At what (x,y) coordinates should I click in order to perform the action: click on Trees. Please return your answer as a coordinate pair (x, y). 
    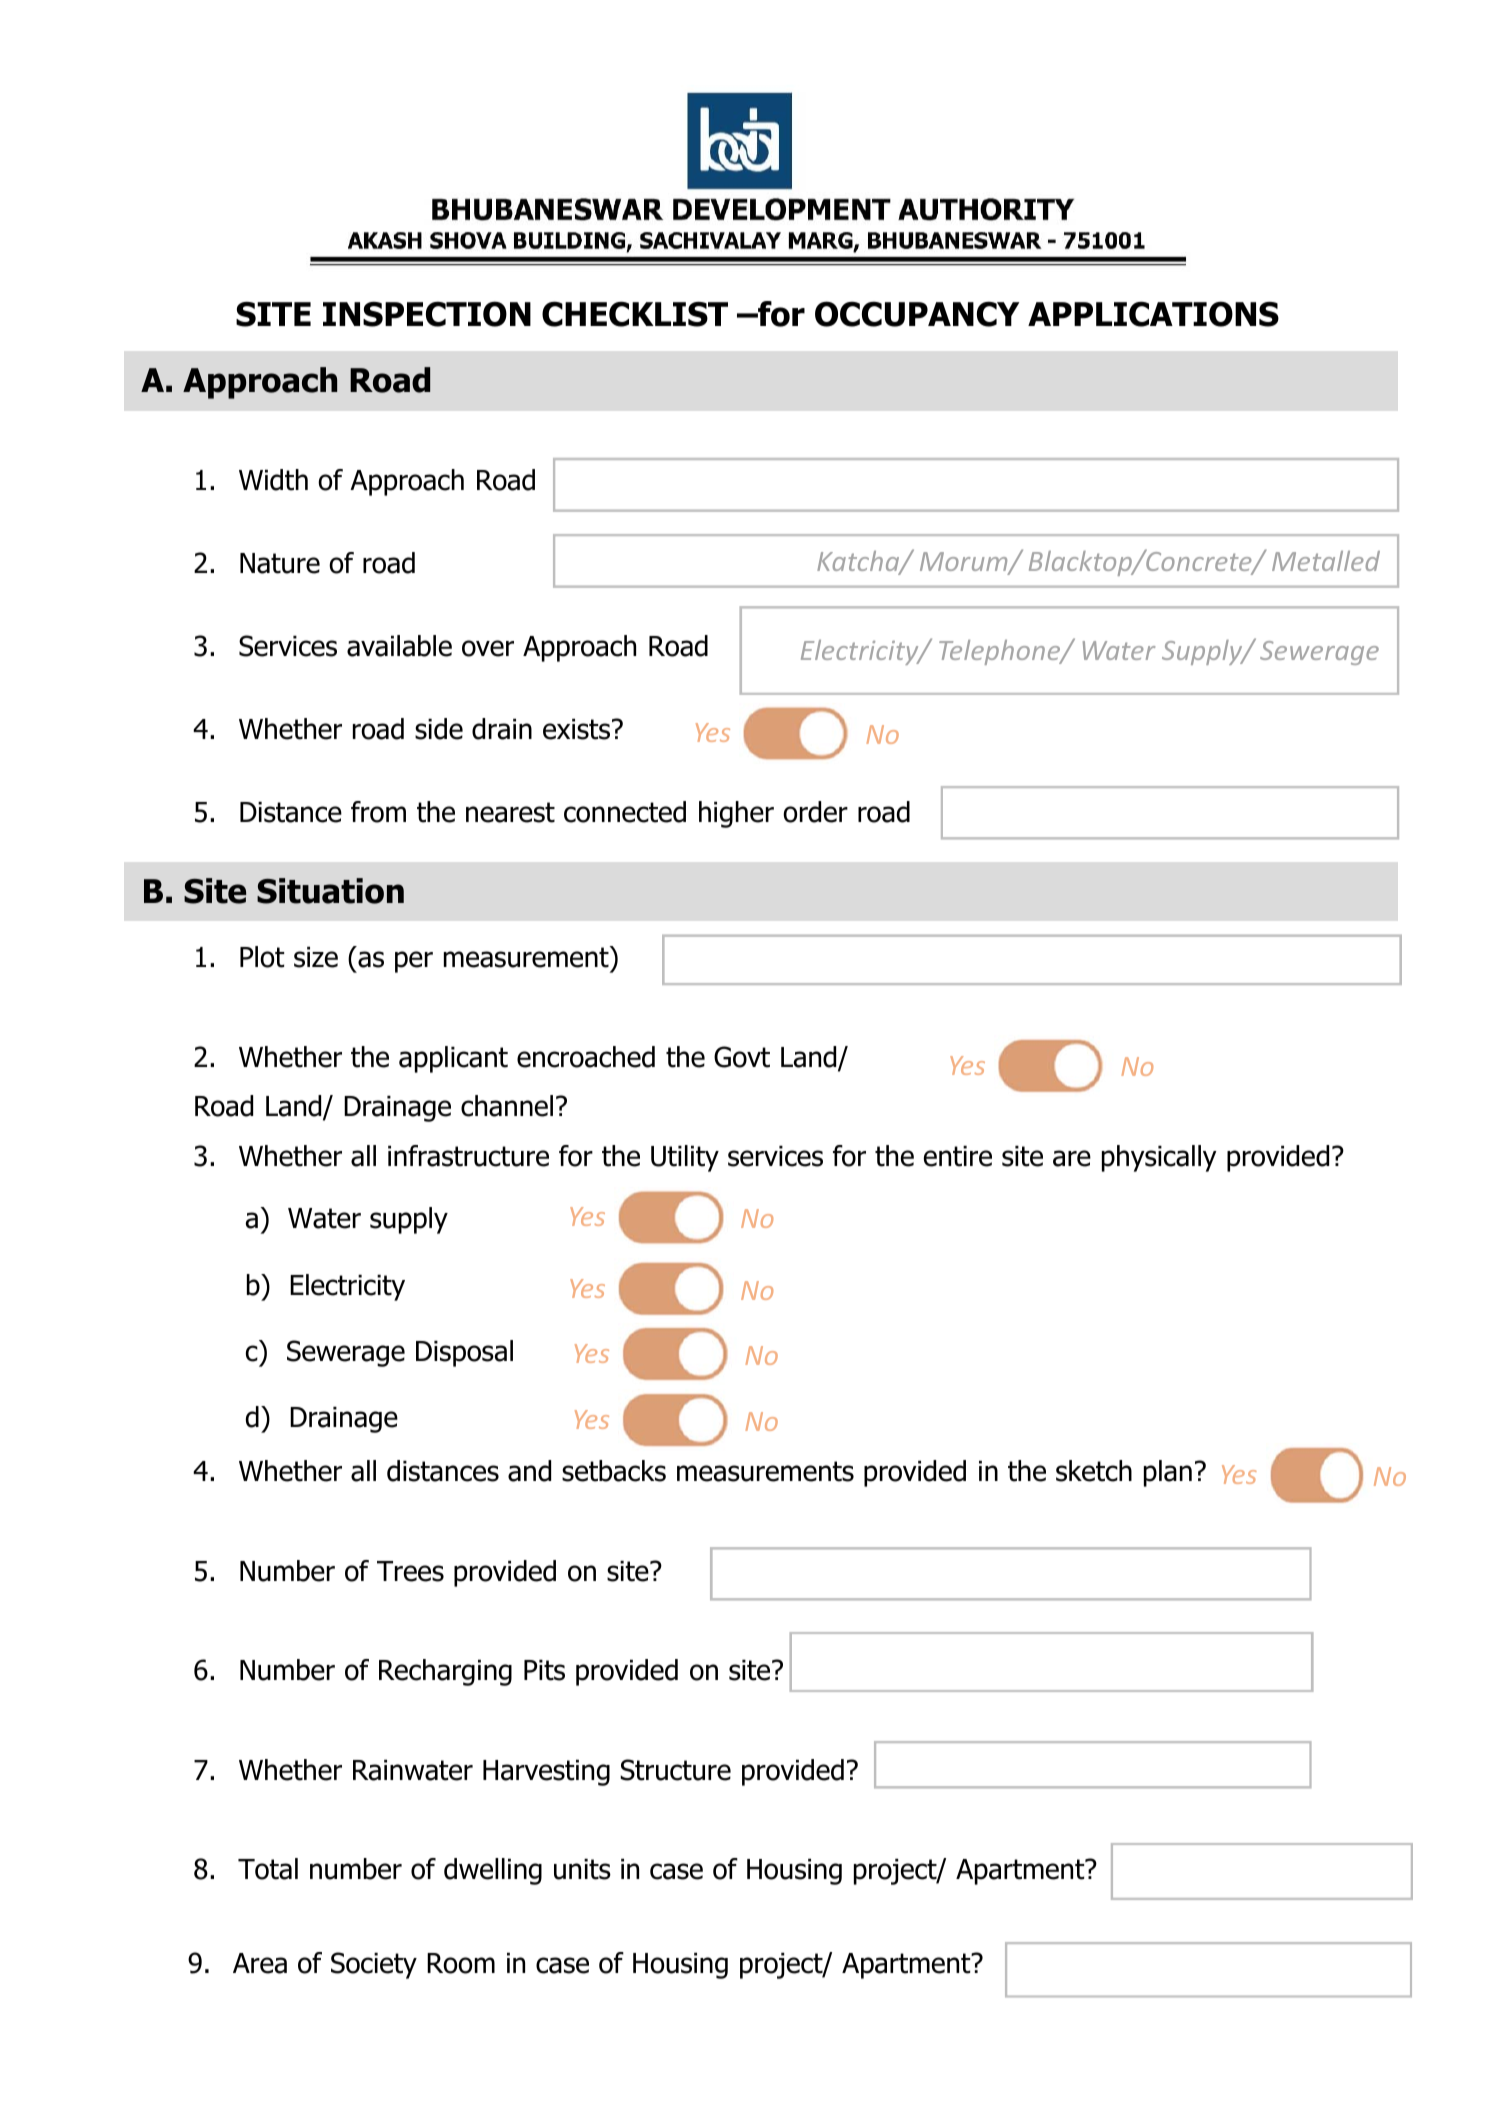
    Looking at the image, I should click on (410, 1571).
